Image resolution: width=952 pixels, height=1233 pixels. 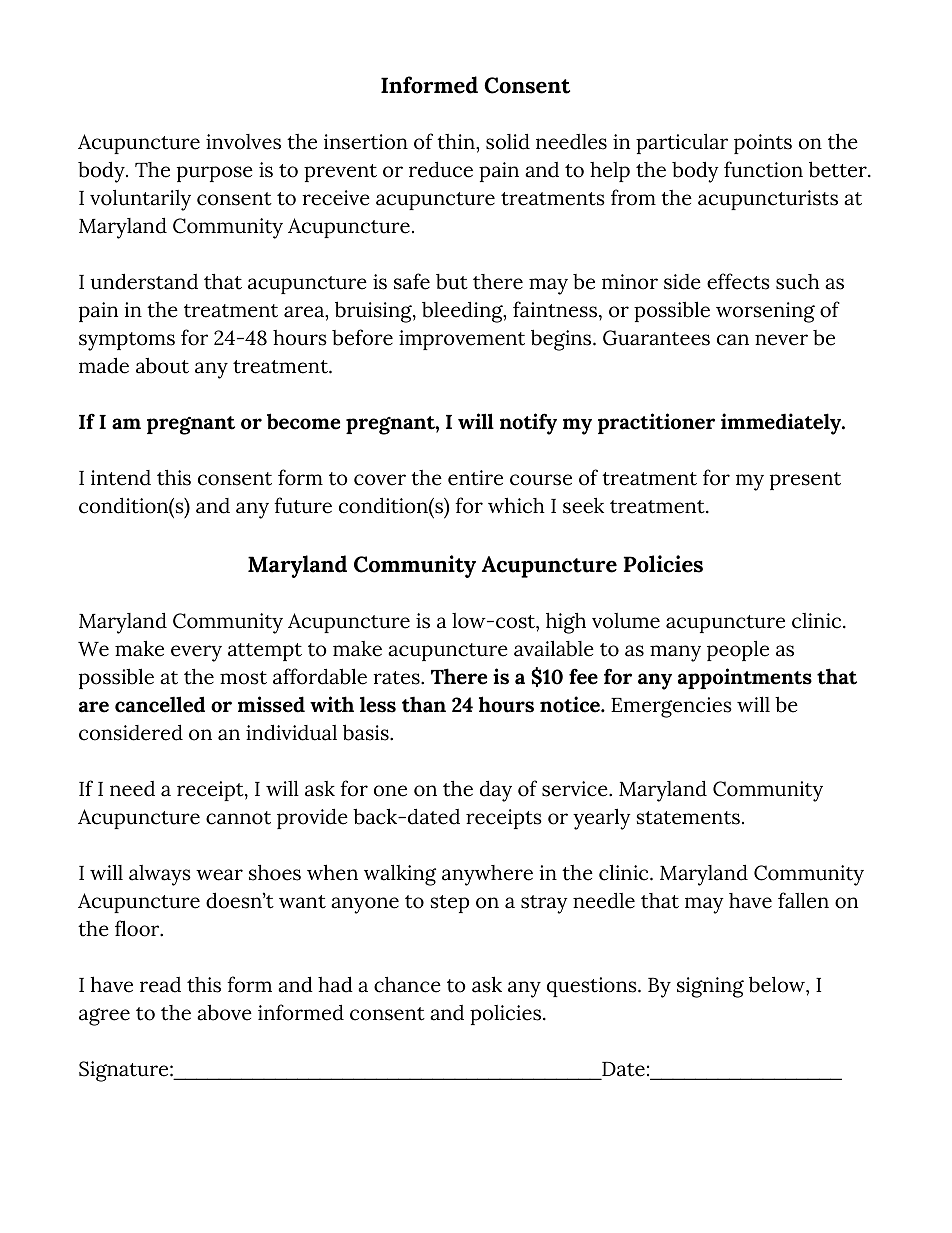 What do you see at coordinates (441, 169) in the screenshot?
I see `reduce` at bounding box center [441, 169].
